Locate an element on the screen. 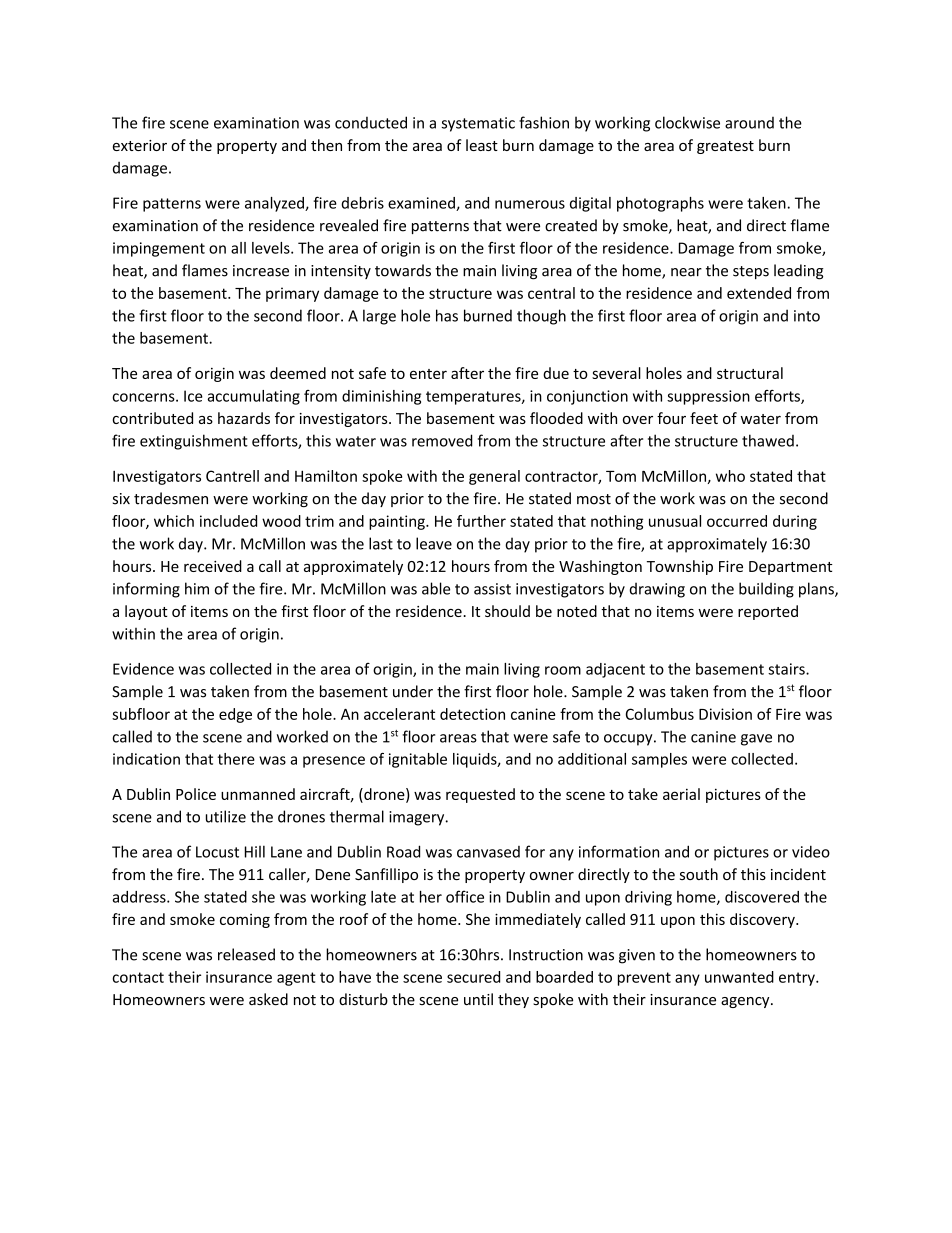 This screenshot has width=952, height=1233. secured is located at coordinates (473, 977).
